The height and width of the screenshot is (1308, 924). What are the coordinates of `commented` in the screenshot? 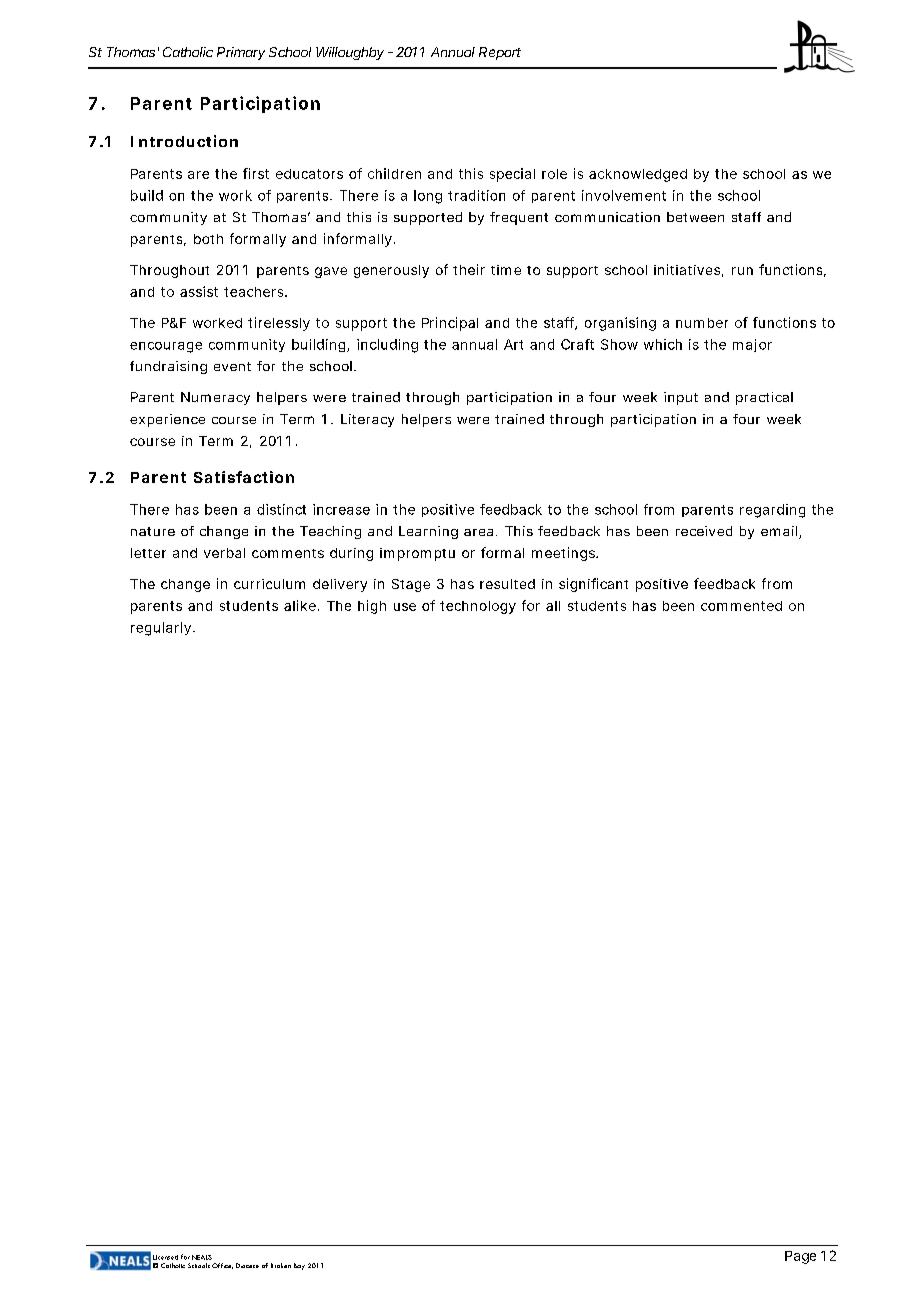 It's located at (741, 606).
